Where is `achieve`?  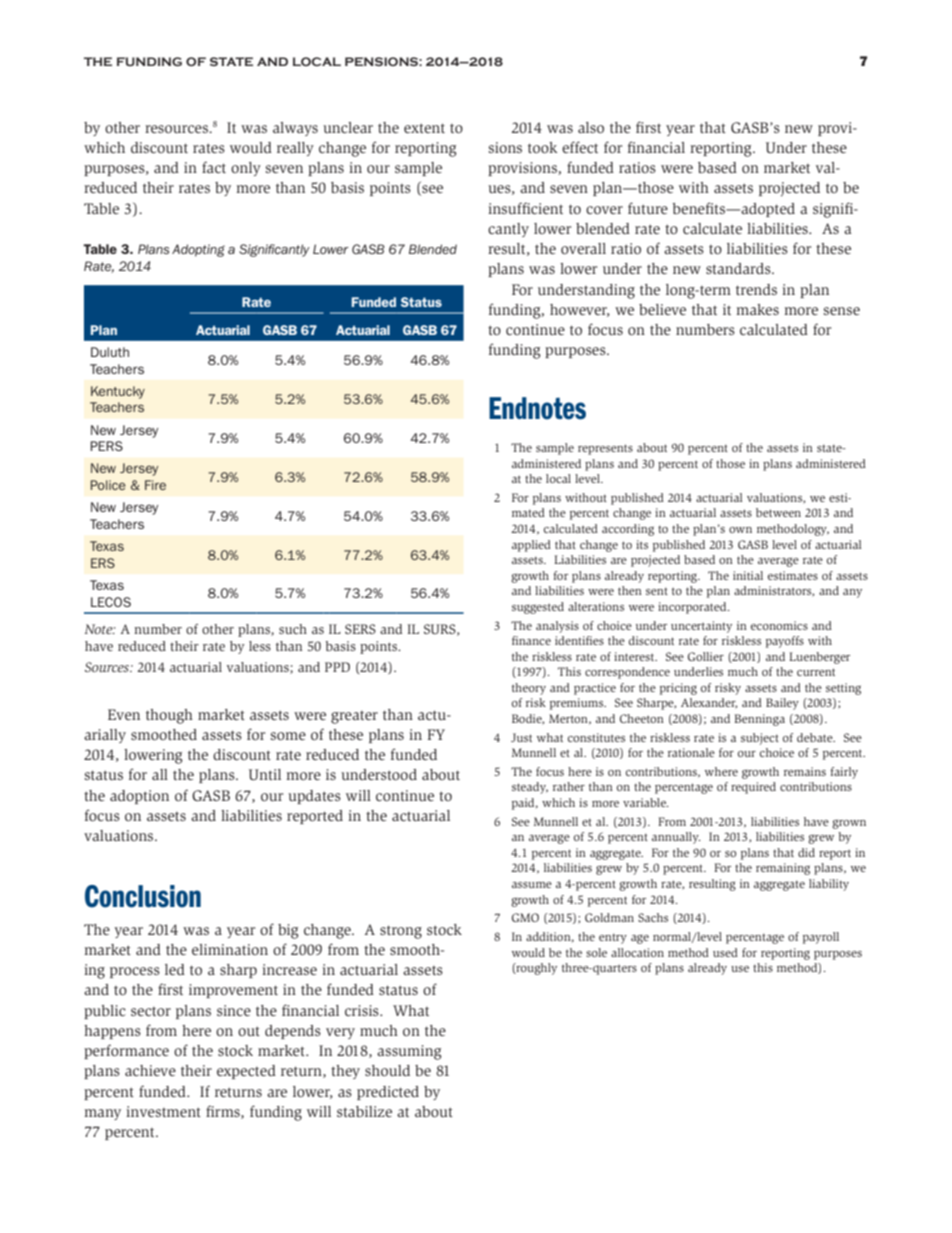
achieve is located at coordinates (150, 1070).
